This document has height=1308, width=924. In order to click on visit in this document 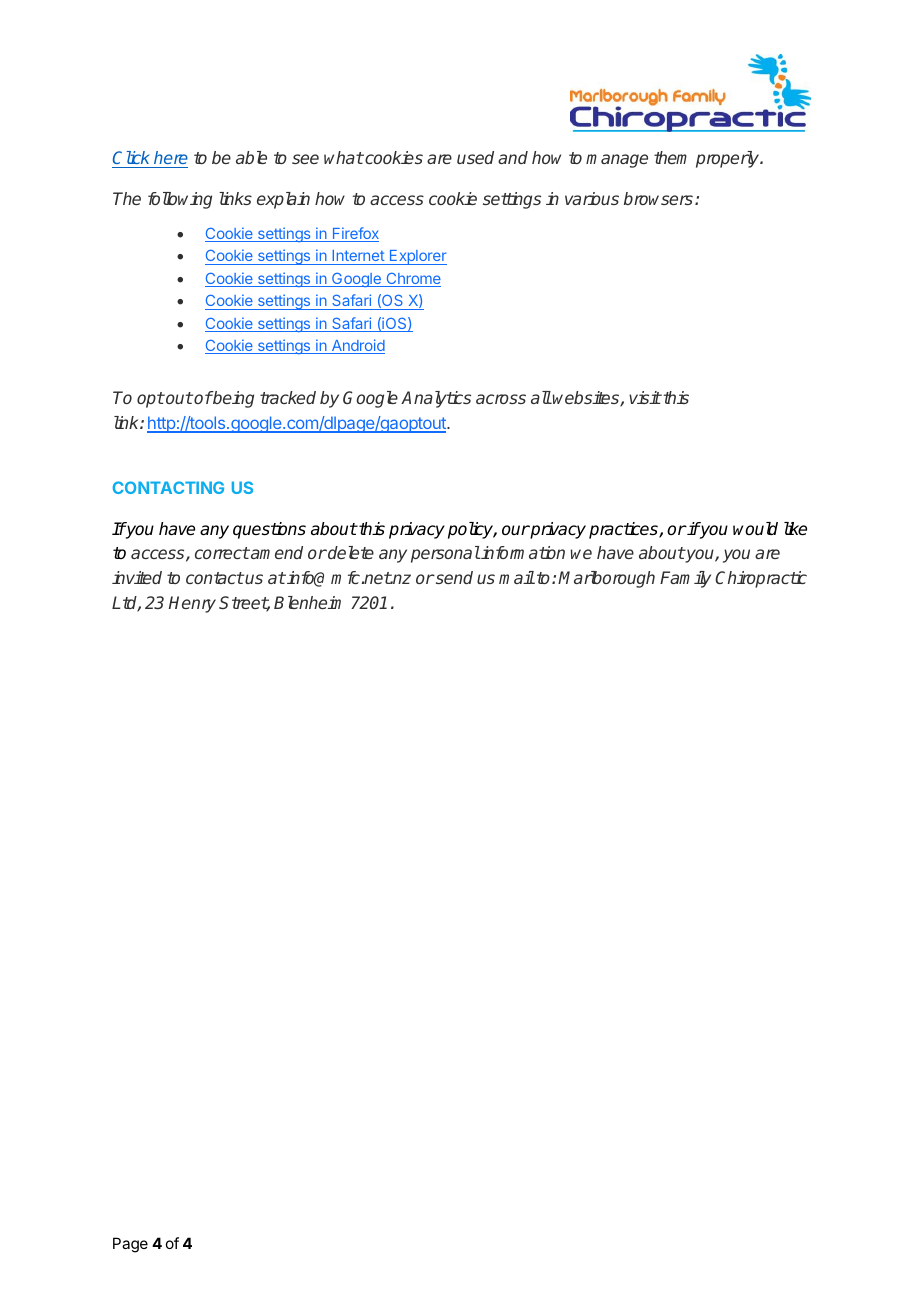, I will do `click(645, 397)`.
